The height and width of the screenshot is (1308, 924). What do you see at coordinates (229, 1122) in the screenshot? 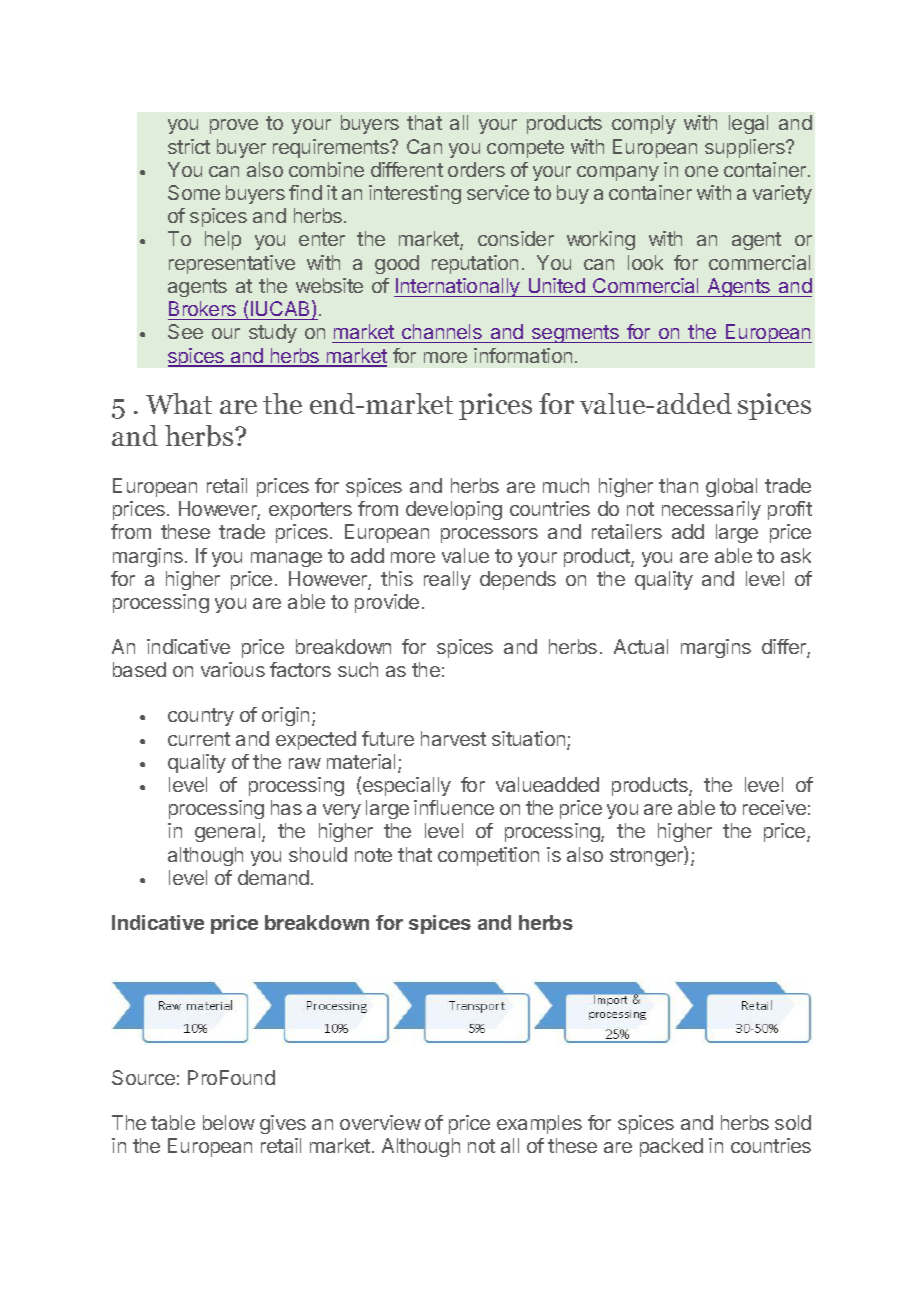
I see `below` at bounding box center [229, 1122].
